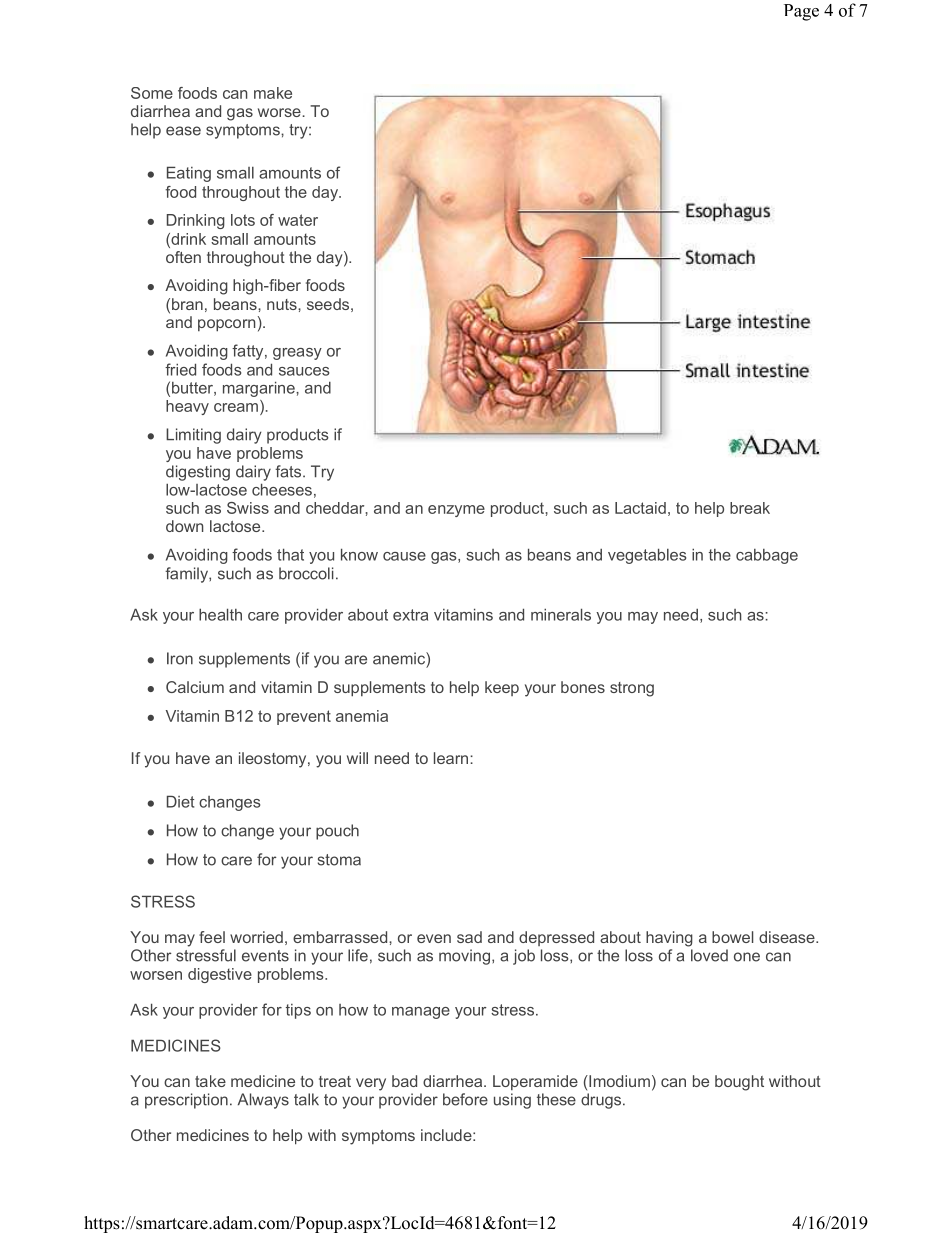  What do you see at coordinates (184, 526) in the image?
I see `down` at bounding box center [184, 526].
